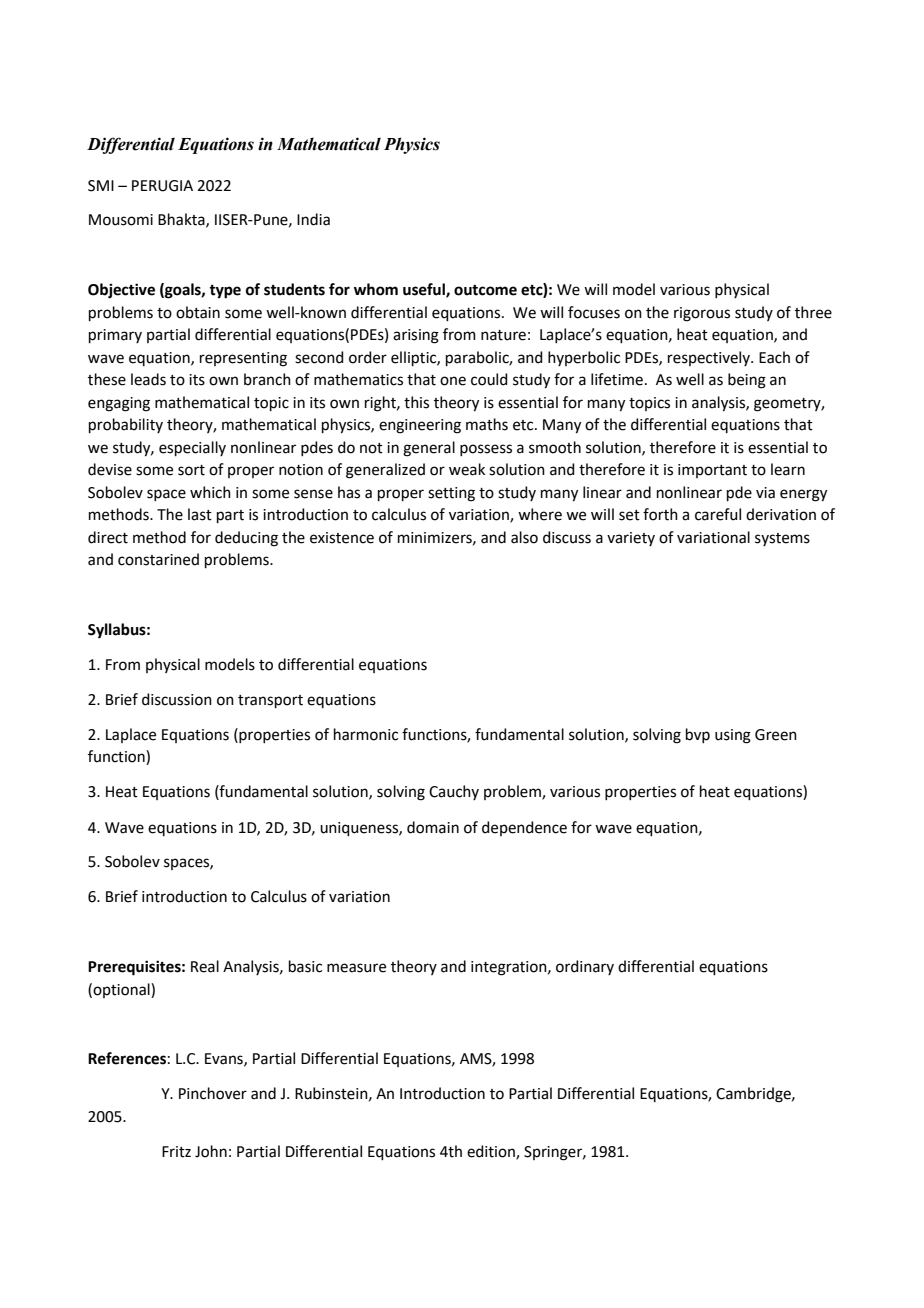 This screenshot has width=924, height=1308. I want to click on transport, so click(270, 701).
